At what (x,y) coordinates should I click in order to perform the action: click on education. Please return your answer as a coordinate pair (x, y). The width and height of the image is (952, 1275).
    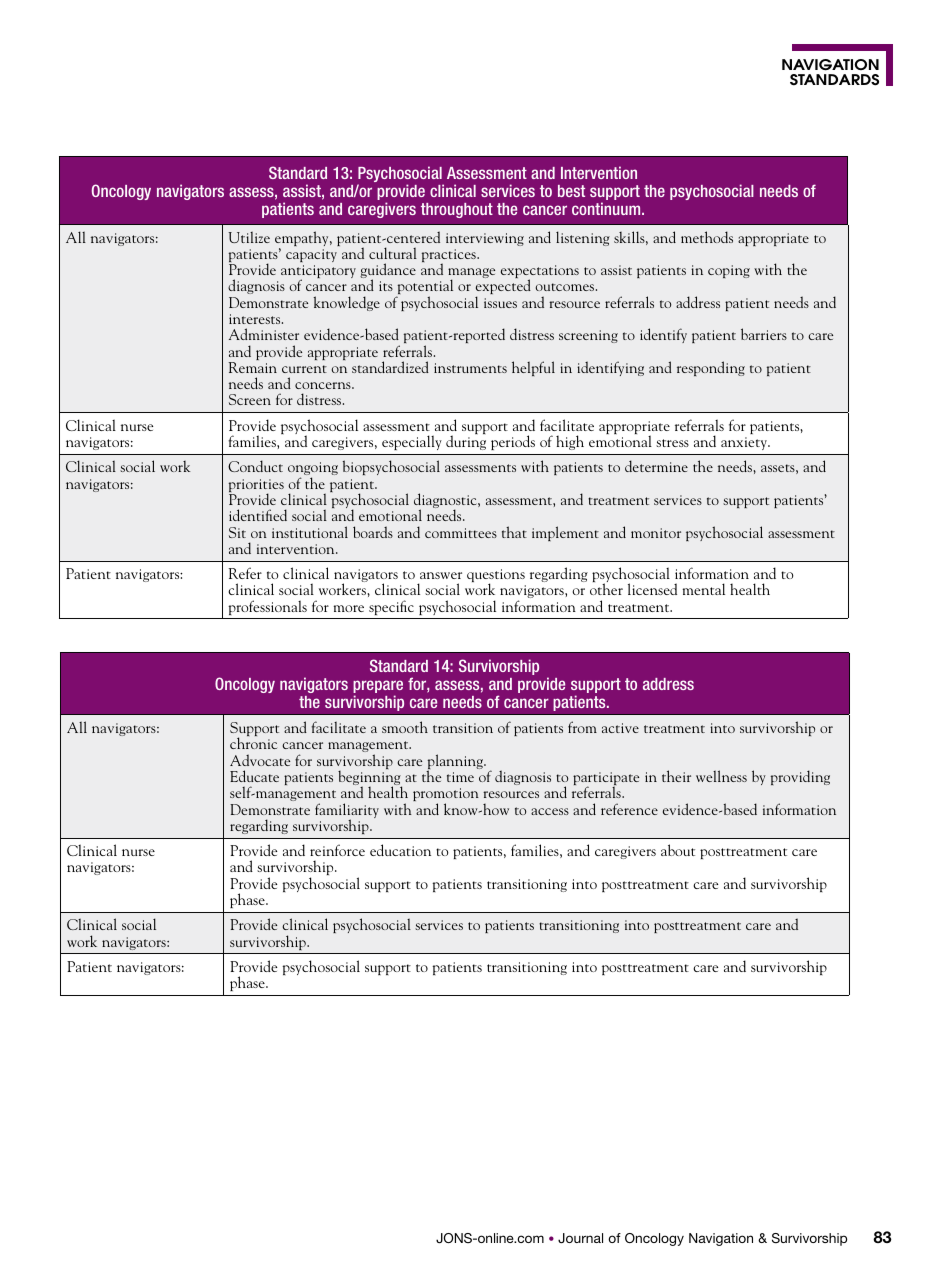
    Looking at the image, I should click on (400, 850).
